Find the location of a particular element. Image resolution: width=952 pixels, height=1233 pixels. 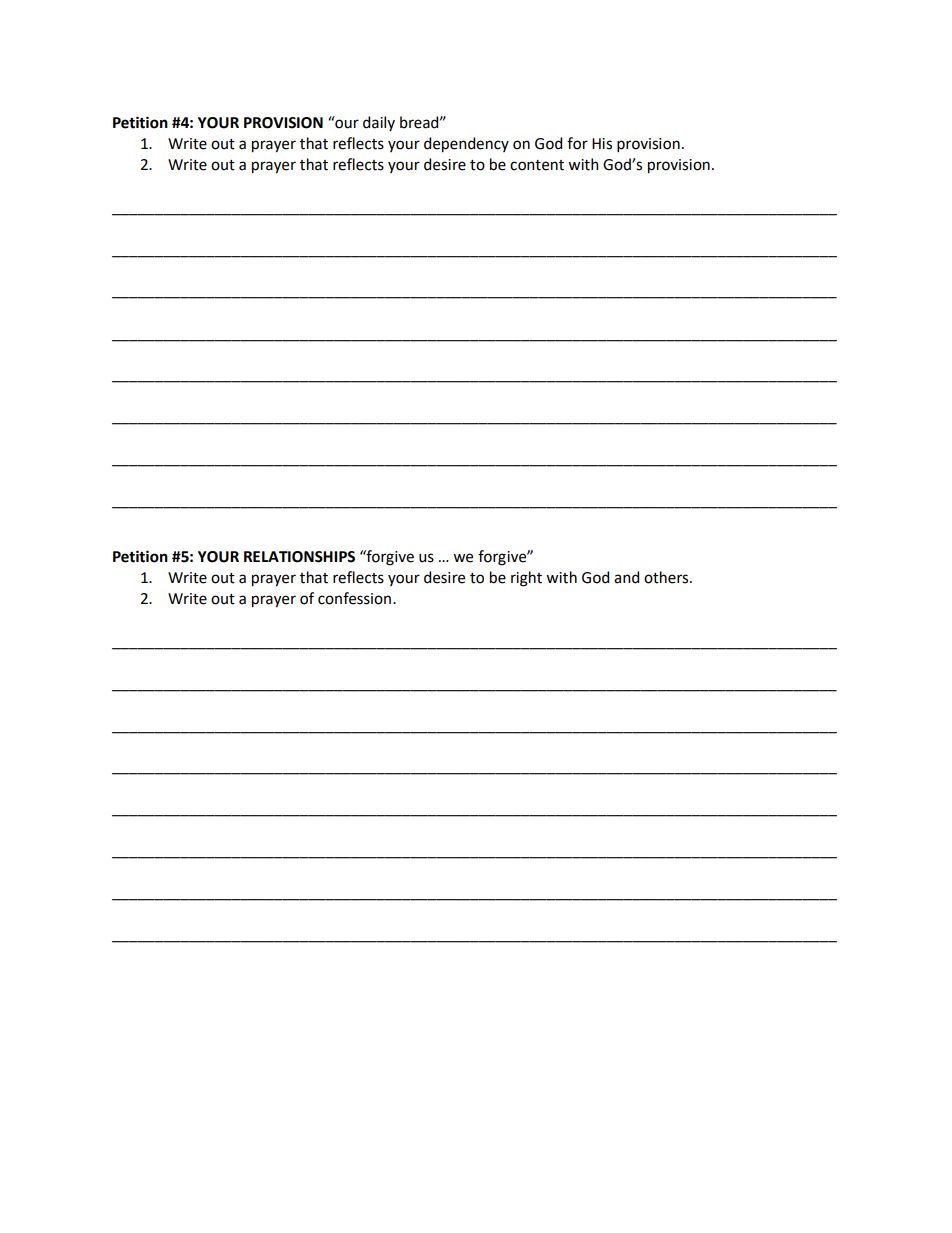

right is located at coordinates (526, 579).
